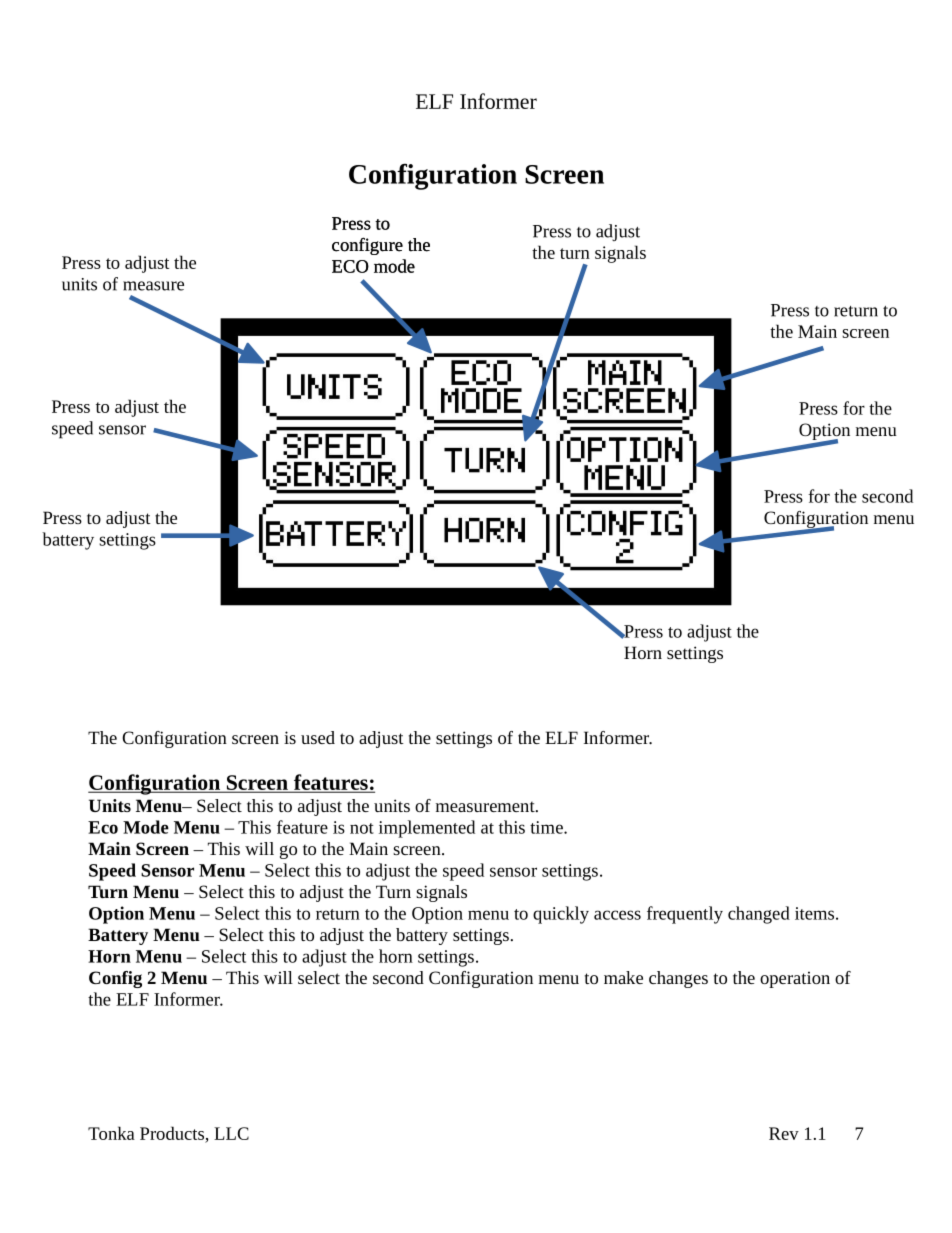 Image resolution: width=952 pixels, height=1233 pixels. I want to click on implemented, so click(427, 829).
